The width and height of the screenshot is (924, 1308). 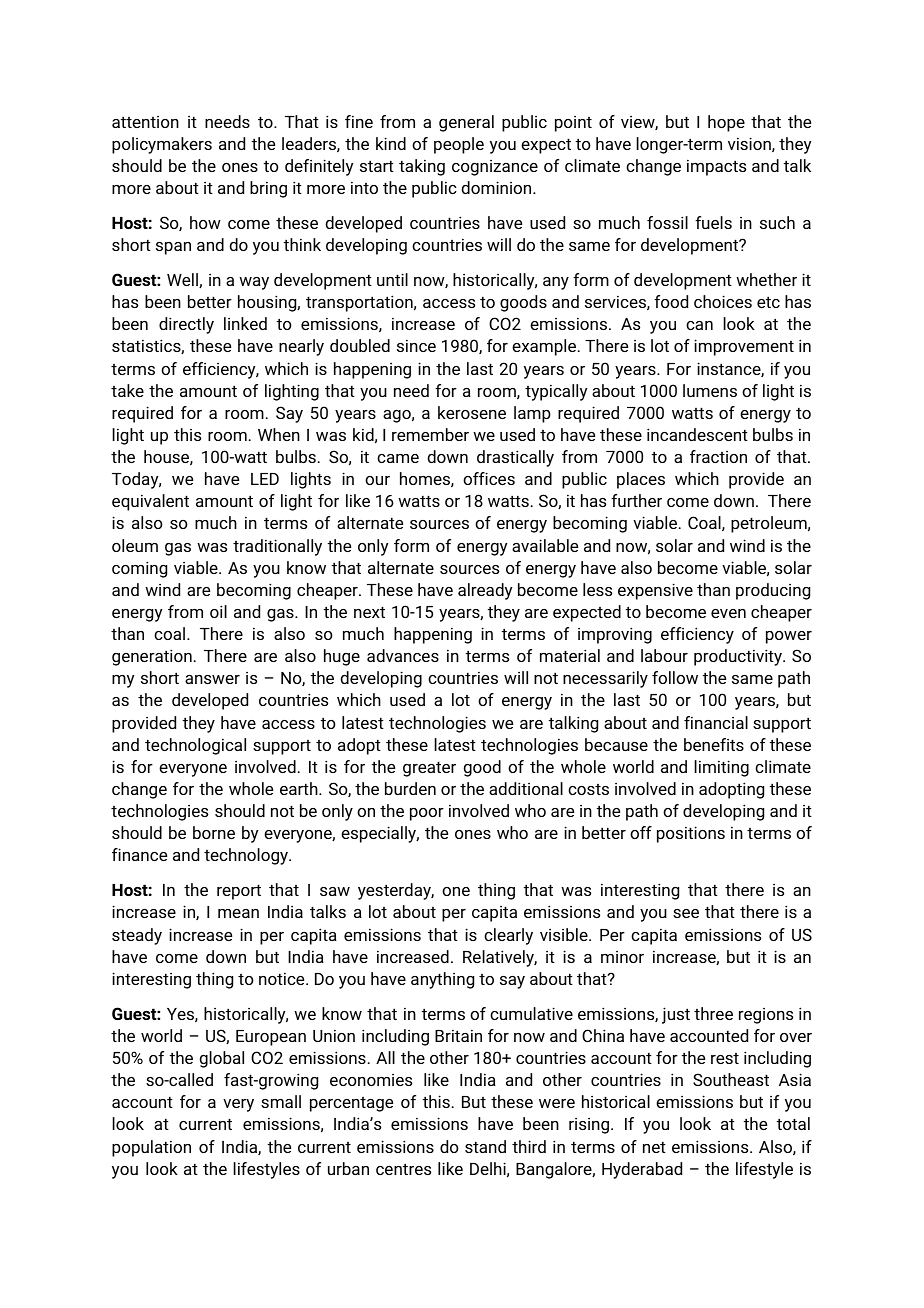 I want to click on stand, so click(x=485, y=1146).
